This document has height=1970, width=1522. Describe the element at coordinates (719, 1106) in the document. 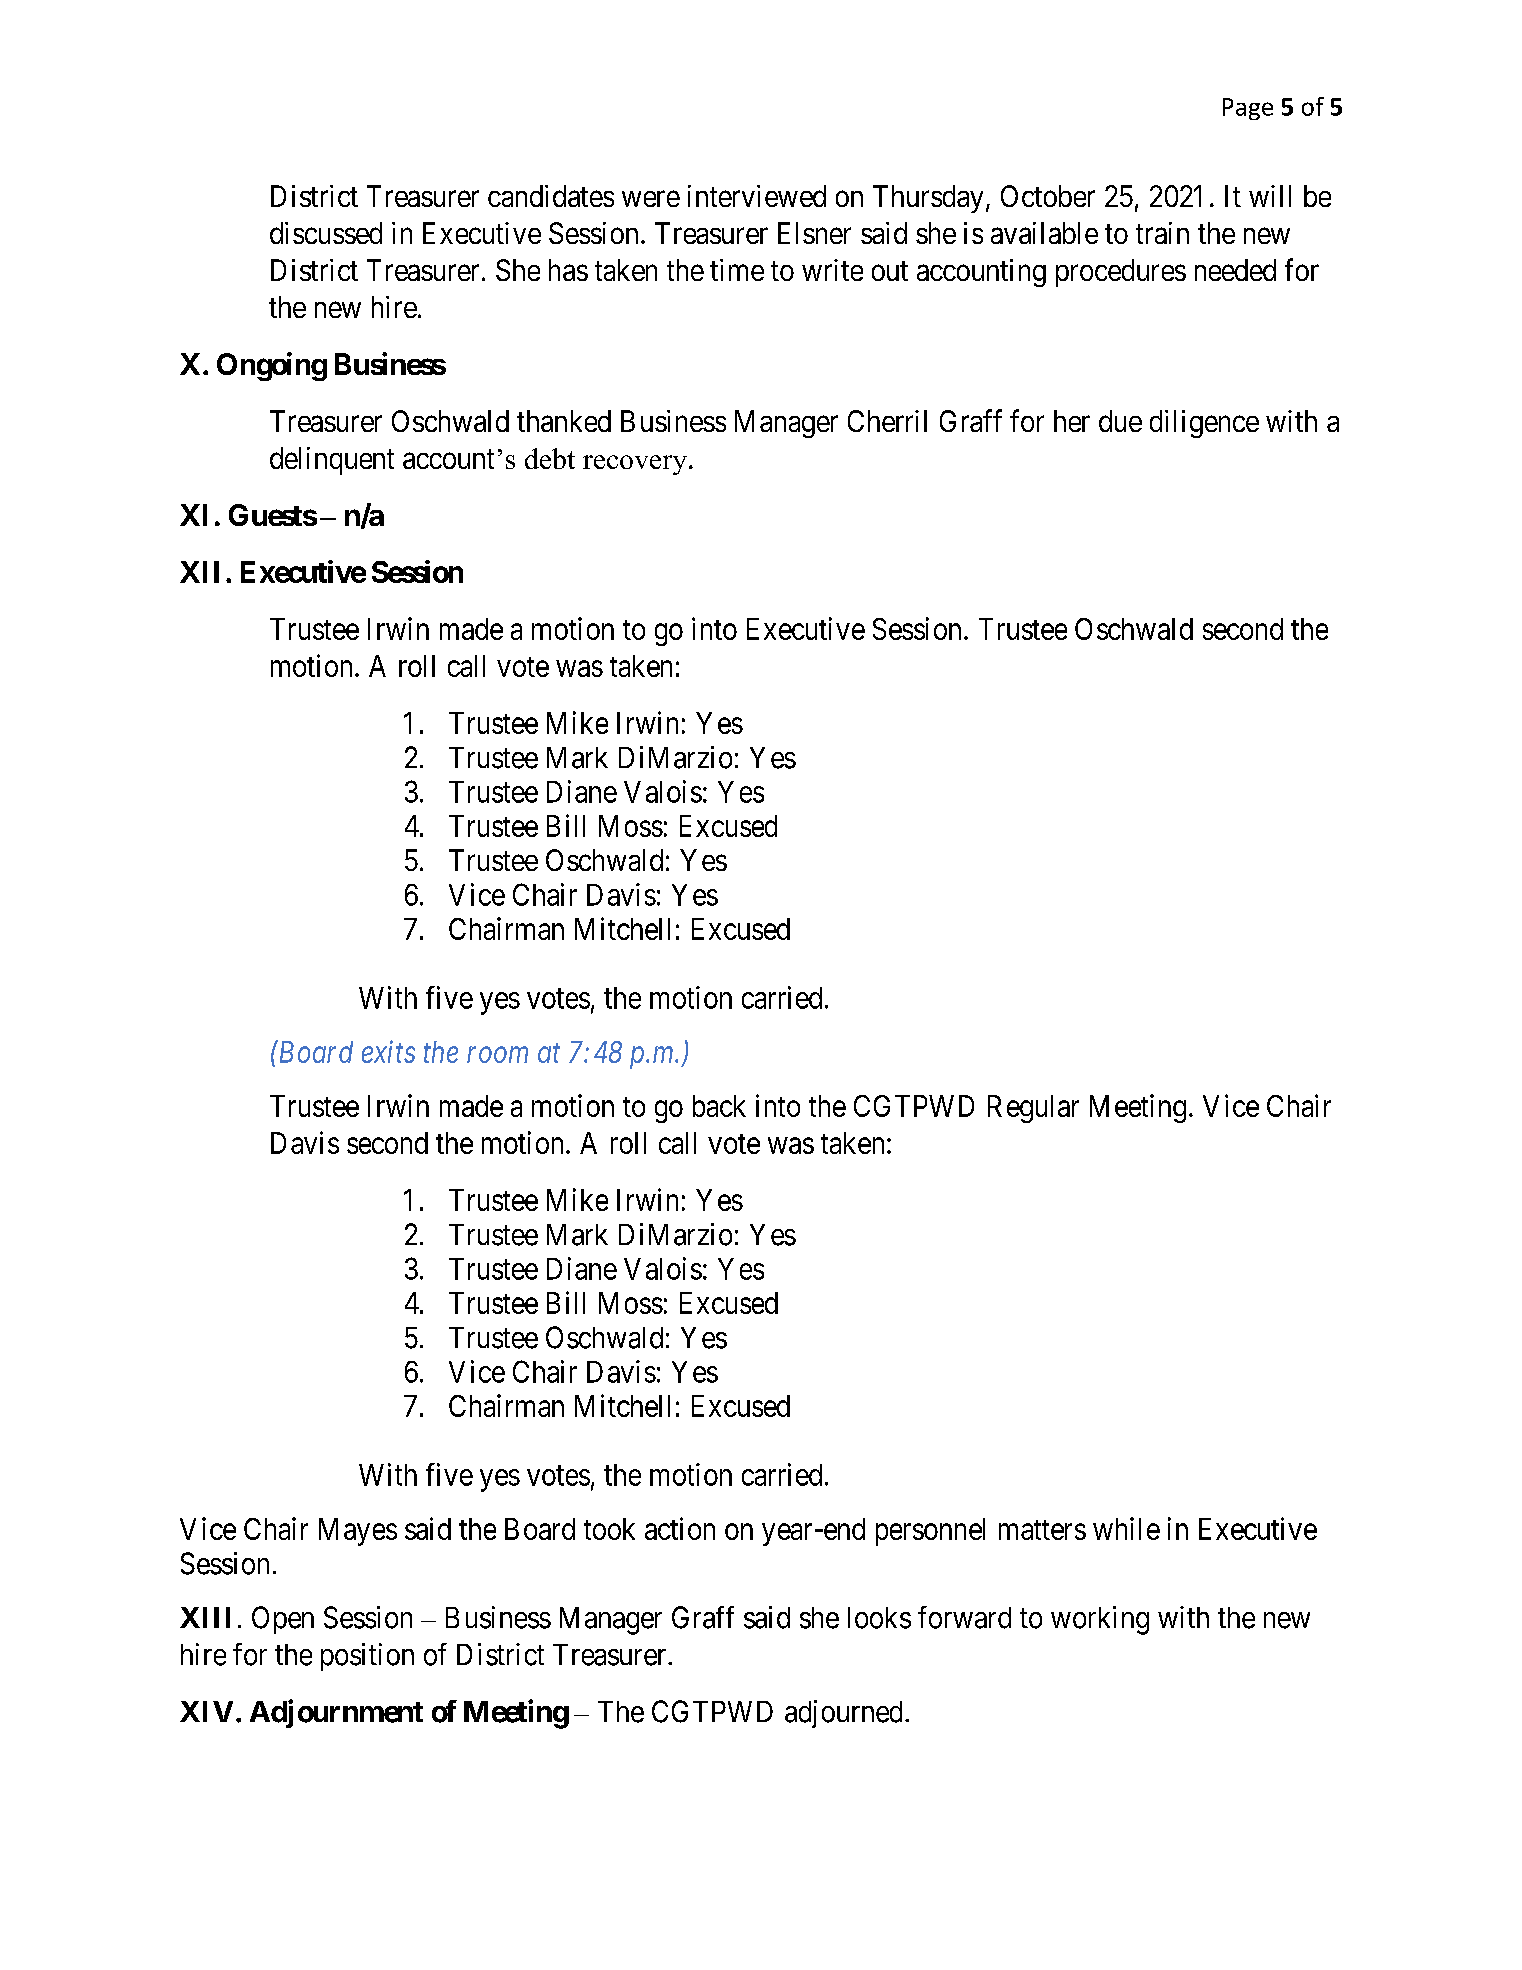

I see `back` at that location.
